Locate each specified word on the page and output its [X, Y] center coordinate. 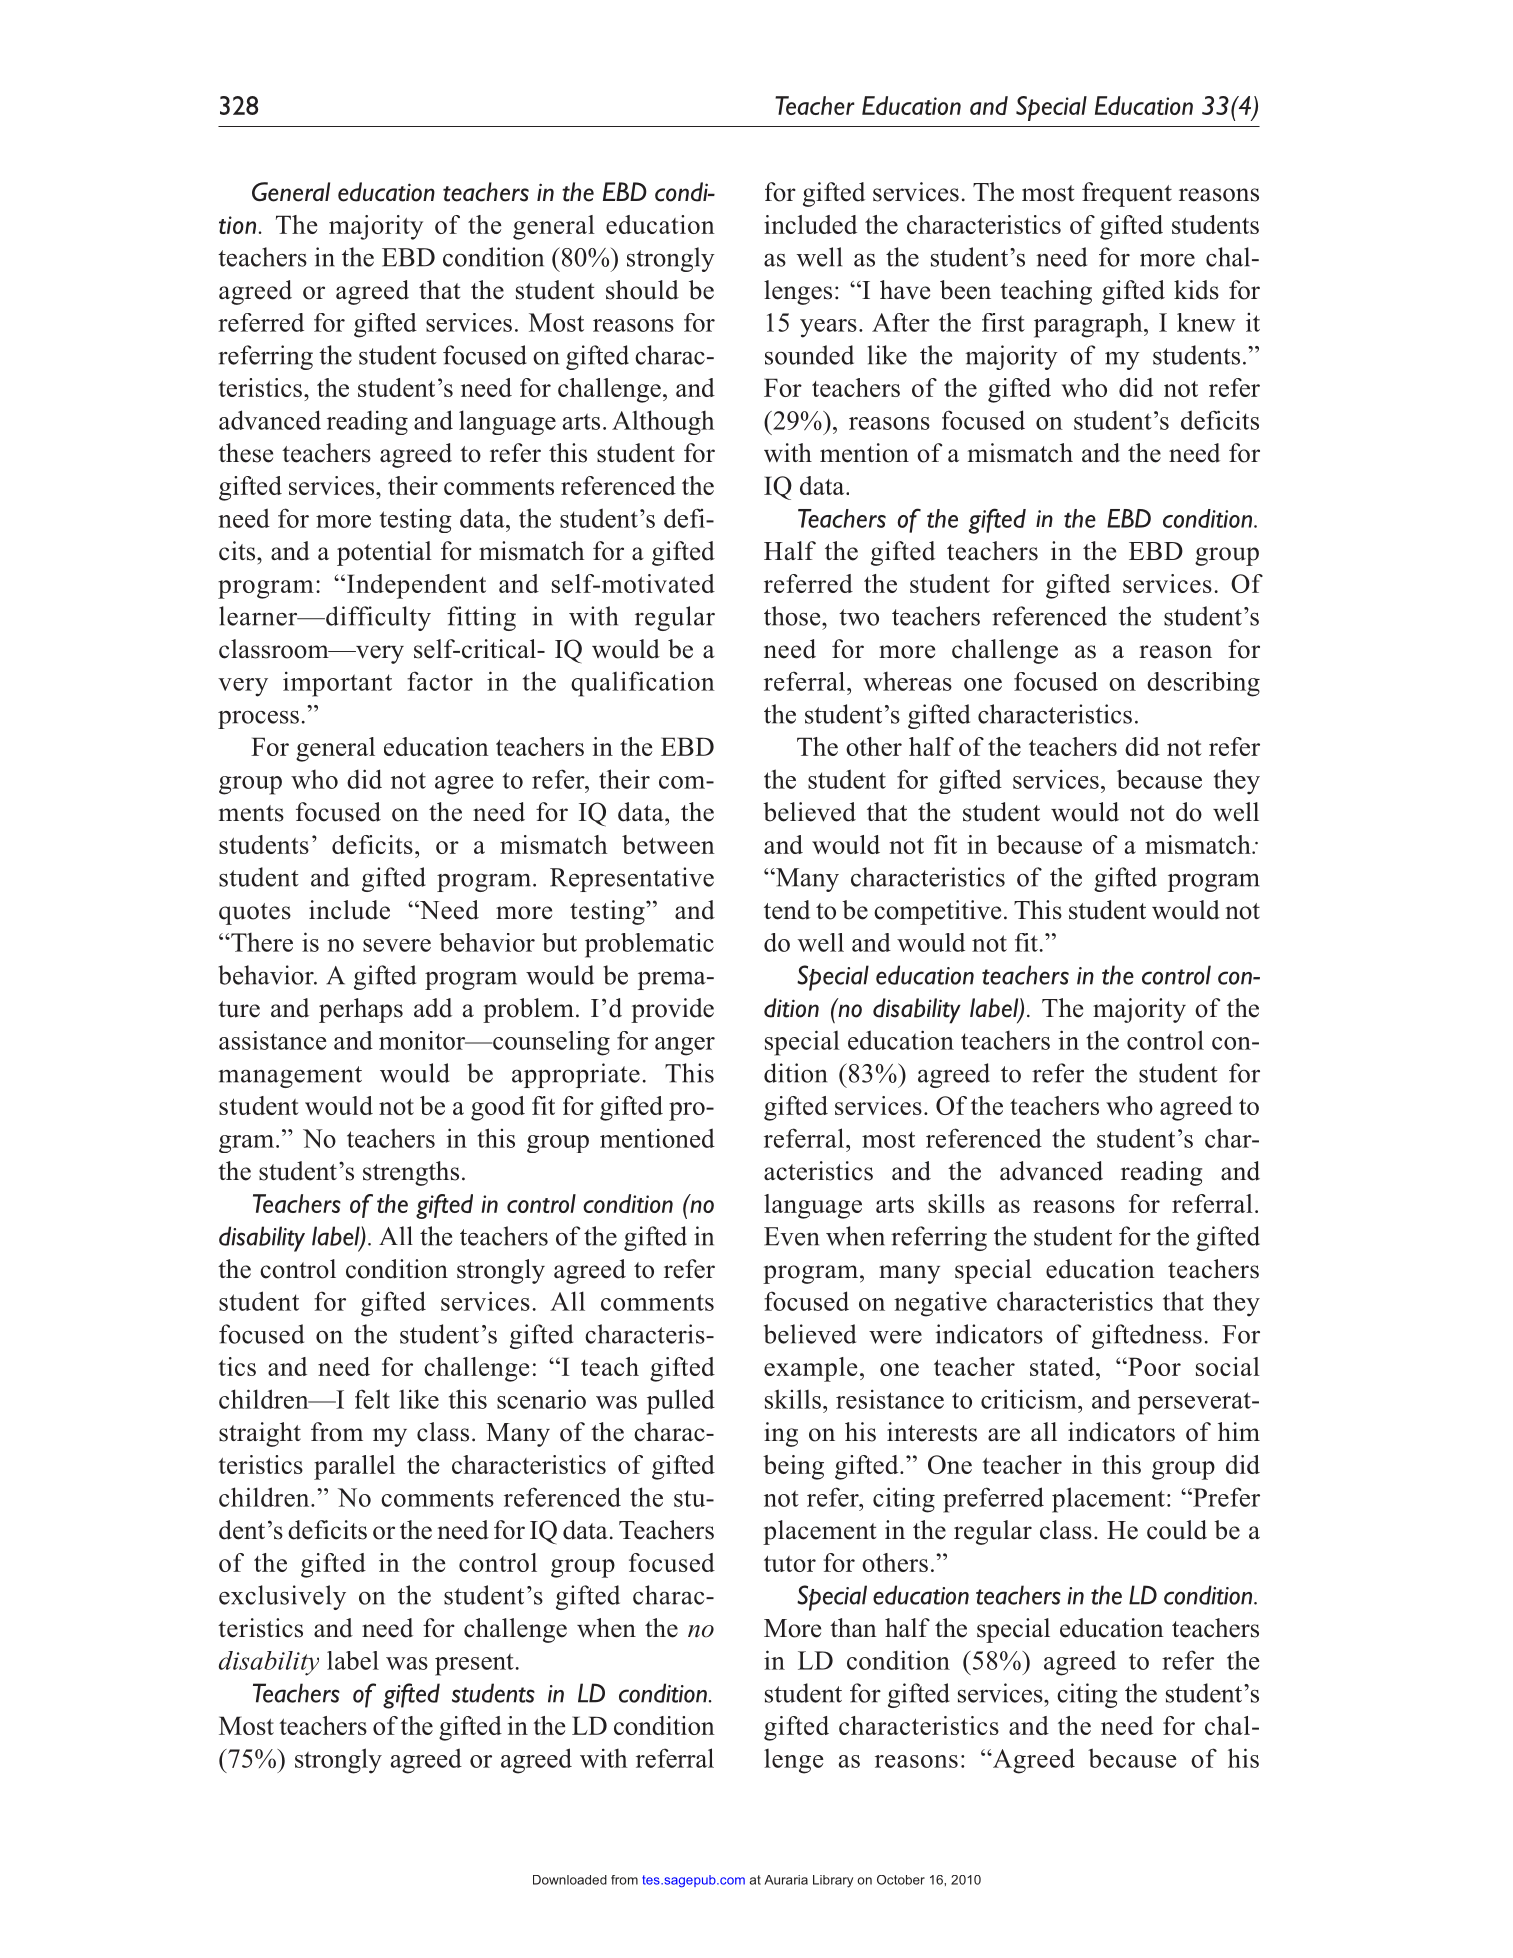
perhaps [361, 1010]
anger [685, 1046]
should [642, 290]
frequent [1127, 194]
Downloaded [570, 1880]
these [245, 453]
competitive [937, 912]
